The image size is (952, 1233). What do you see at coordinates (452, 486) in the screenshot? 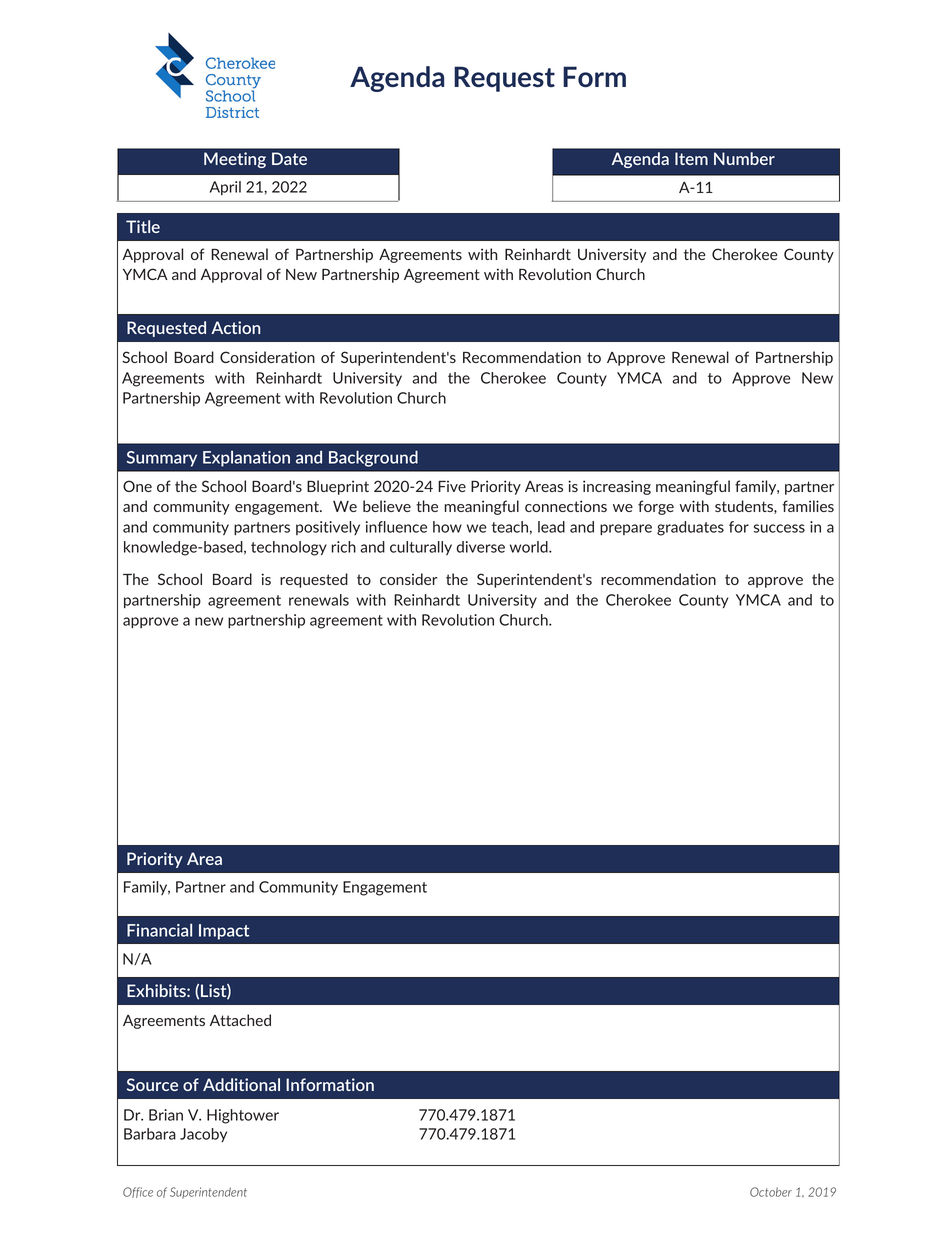
I see `Five` at bounding box center [452, 486].
